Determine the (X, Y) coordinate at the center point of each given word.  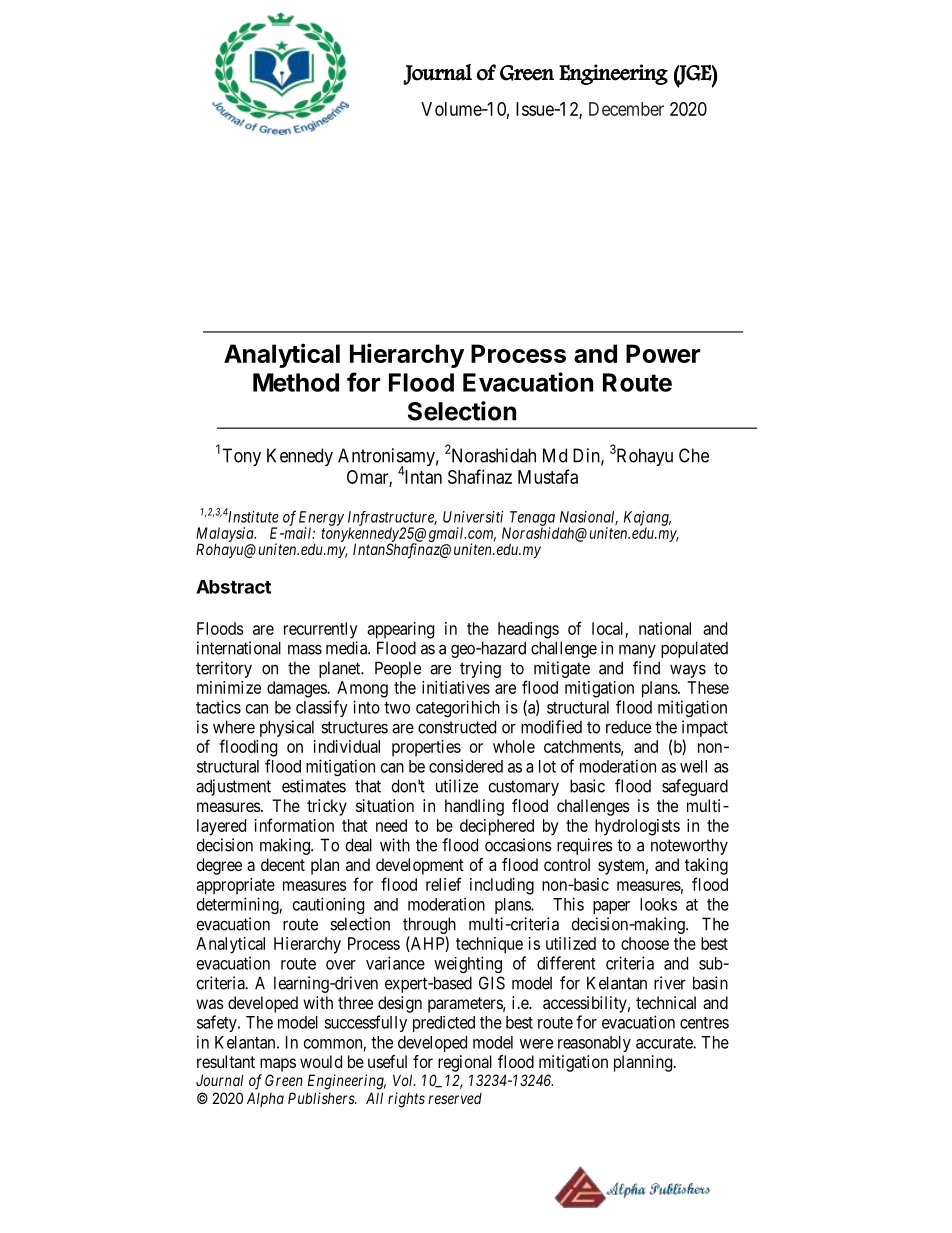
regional (465, 1063)
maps (278, 1065)
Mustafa (548, 476)
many (637, 651)
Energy (321, 519)
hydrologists (637, 827)
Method (296, 382)
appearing (400, 630)
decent (283, 864)
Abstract (233, 587)
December (626, 109)
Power (663, 353)
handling (474, 807)
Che (694, 455)
